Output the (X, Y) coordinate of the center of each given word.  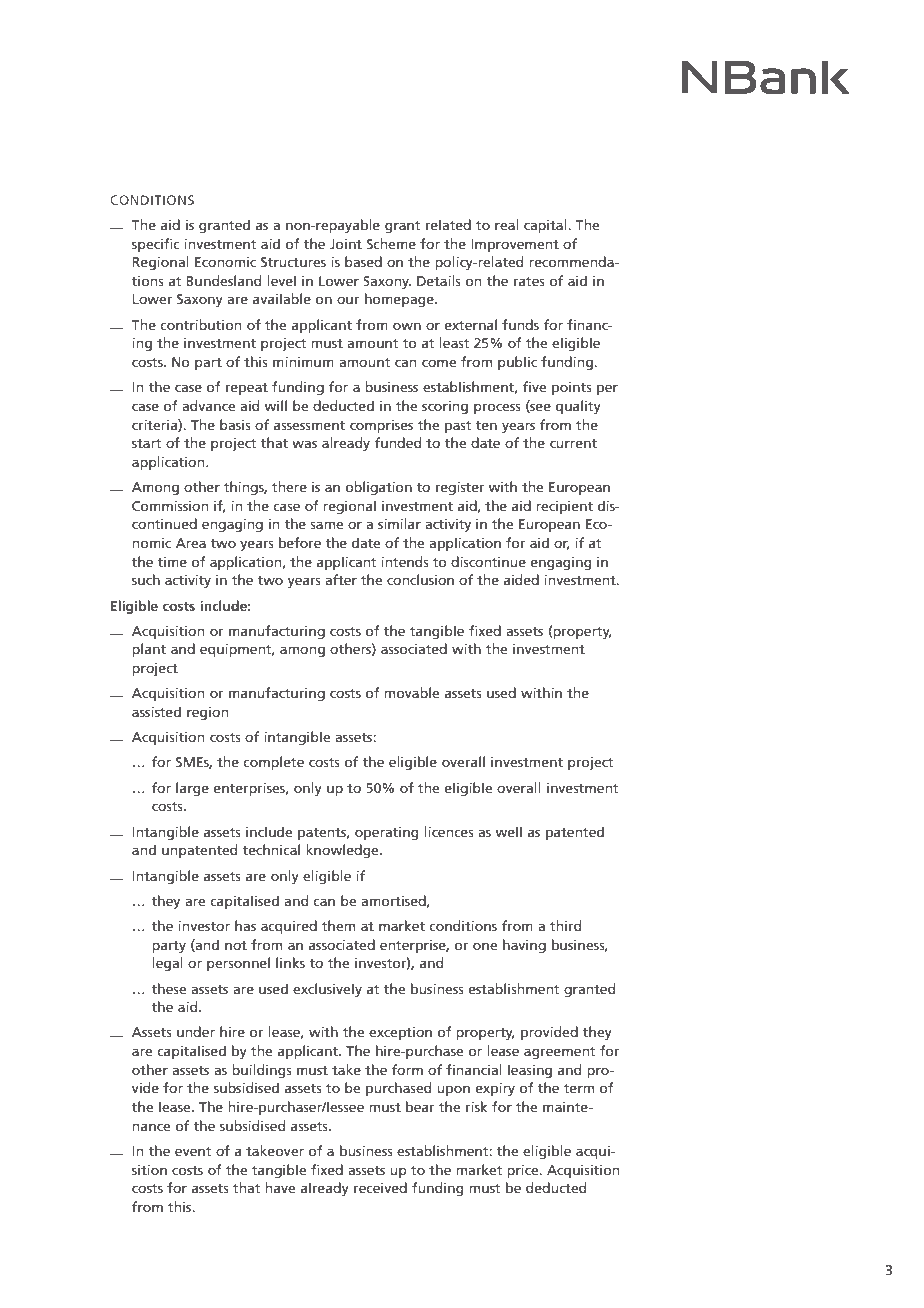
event (193, 1151)
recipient (564, 507)
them (338, 925)
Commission (170, 506)
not (236, 945)
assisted (156, 711)
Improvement (515, 245)
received (380, 1187)
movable (411, 692)
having (524, 946)
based (363, 261)
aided (521, 579)
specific (155, 245)
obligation (379, 488)
